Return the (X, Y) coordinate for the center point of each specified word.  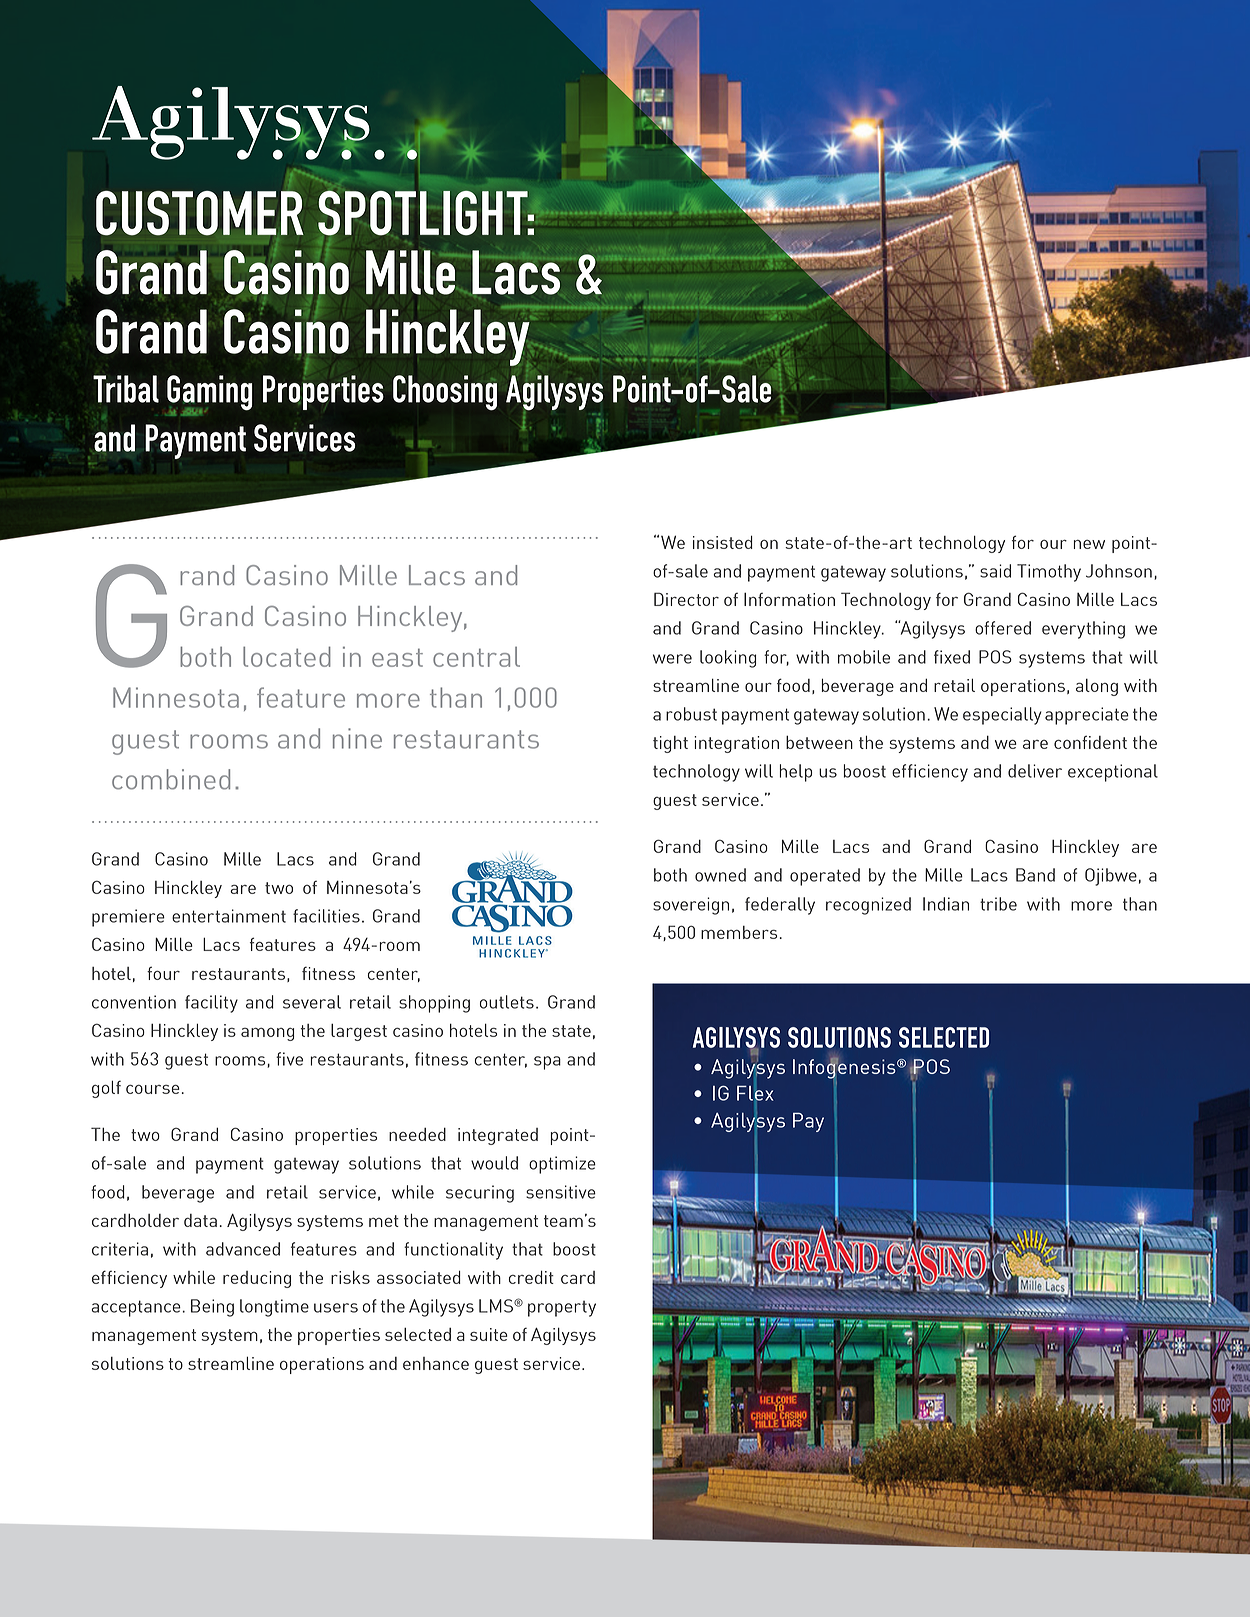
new (1089, 544)
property (562, 1309)
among (267, 1034)
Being (212, 1308)
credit (531, 1277)
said (995, 571)
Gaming (210, 394)
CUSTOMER (200, 213)
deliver (1035, 771)
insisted (723, 542)
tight (670, 744)
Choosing (445, 392)
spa (547, 1063)
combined (171, 779)
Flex (755, 1094)
